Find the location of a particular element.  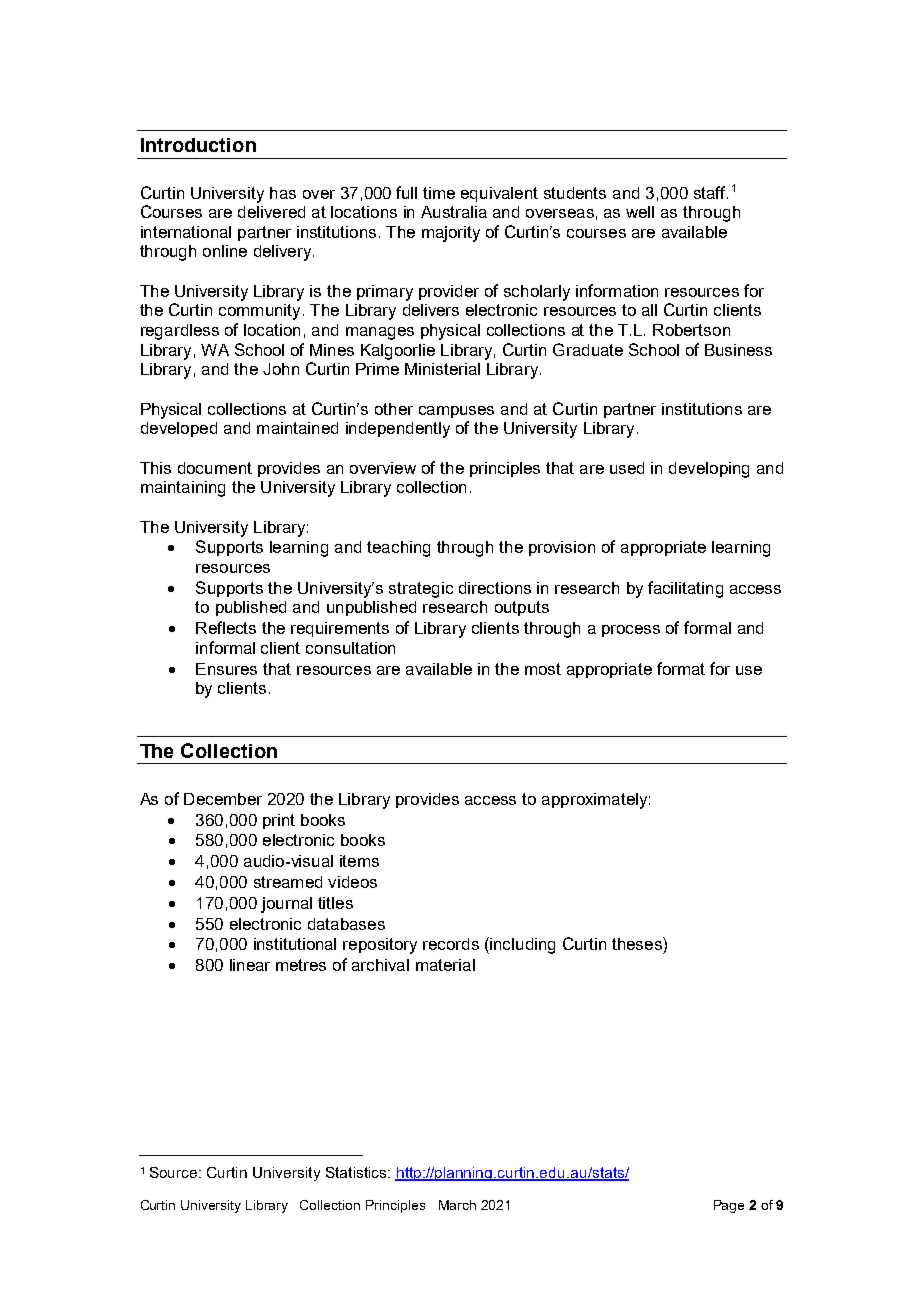

Ensures is located at coordinates (226, 669).
